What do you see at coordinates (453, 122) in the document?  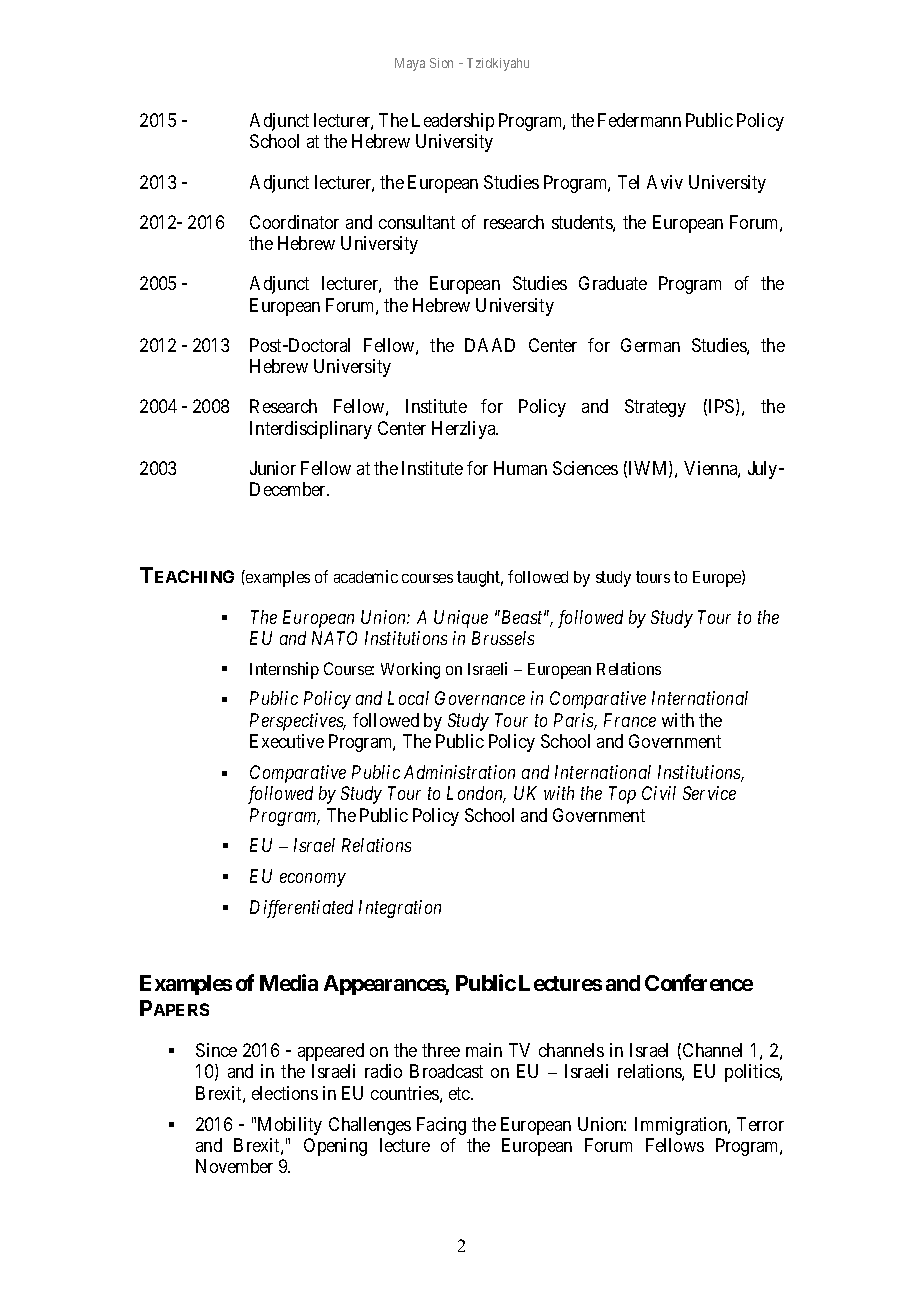 I see `Leadership` at bounding box center [453, 122].
